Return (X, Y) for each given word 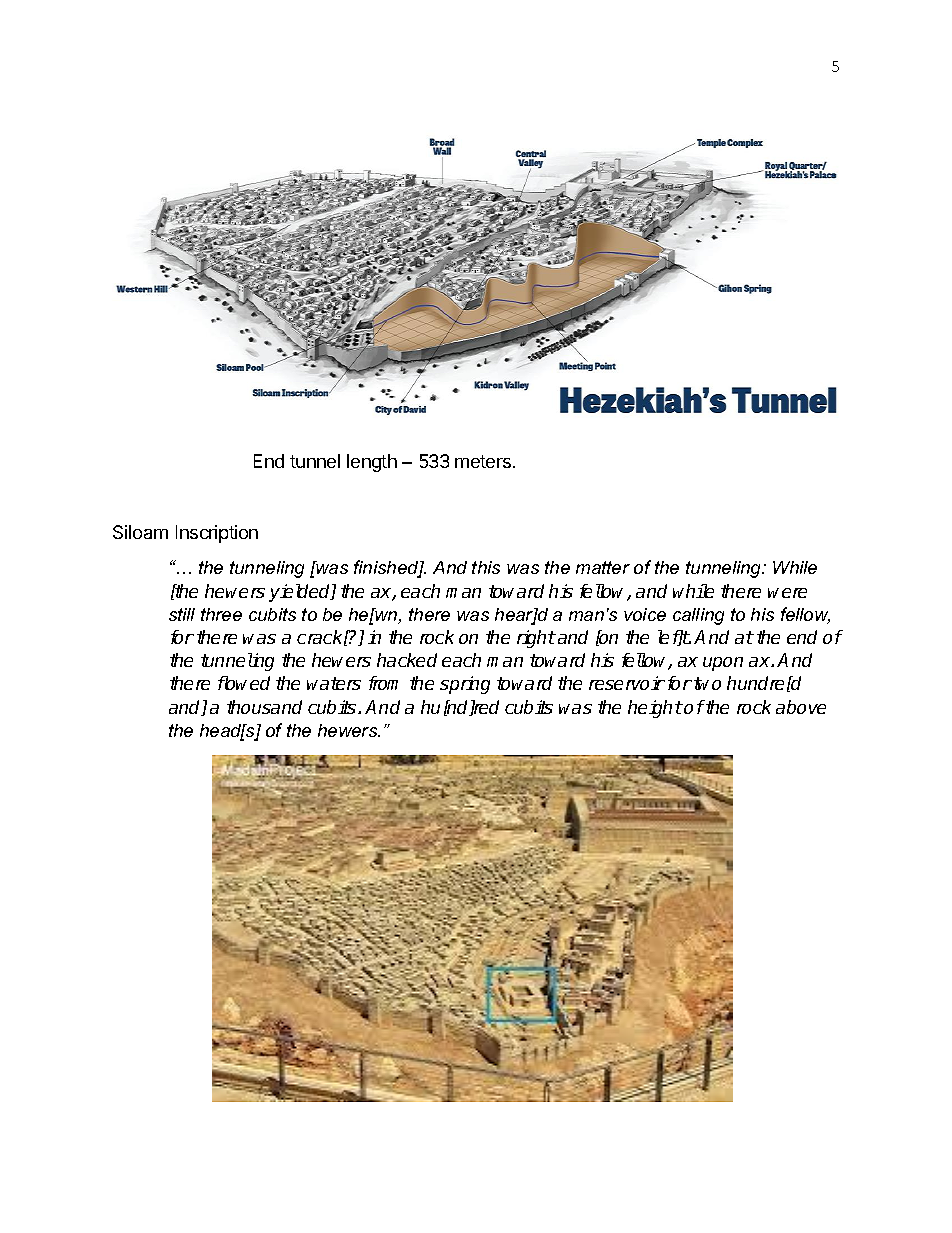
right (536, 639)
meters (483, 461)
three (221, 614)
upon (723, 664)
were (787, 593)
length (372, 463)
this (486, 567)
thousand (264, 707)
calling (698, 616)
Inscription (217, 534)
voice (645, 614)
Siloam (140, 532)
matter (603, 567)
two (707, 683)
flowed (244, 683)
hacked (407, 660)
